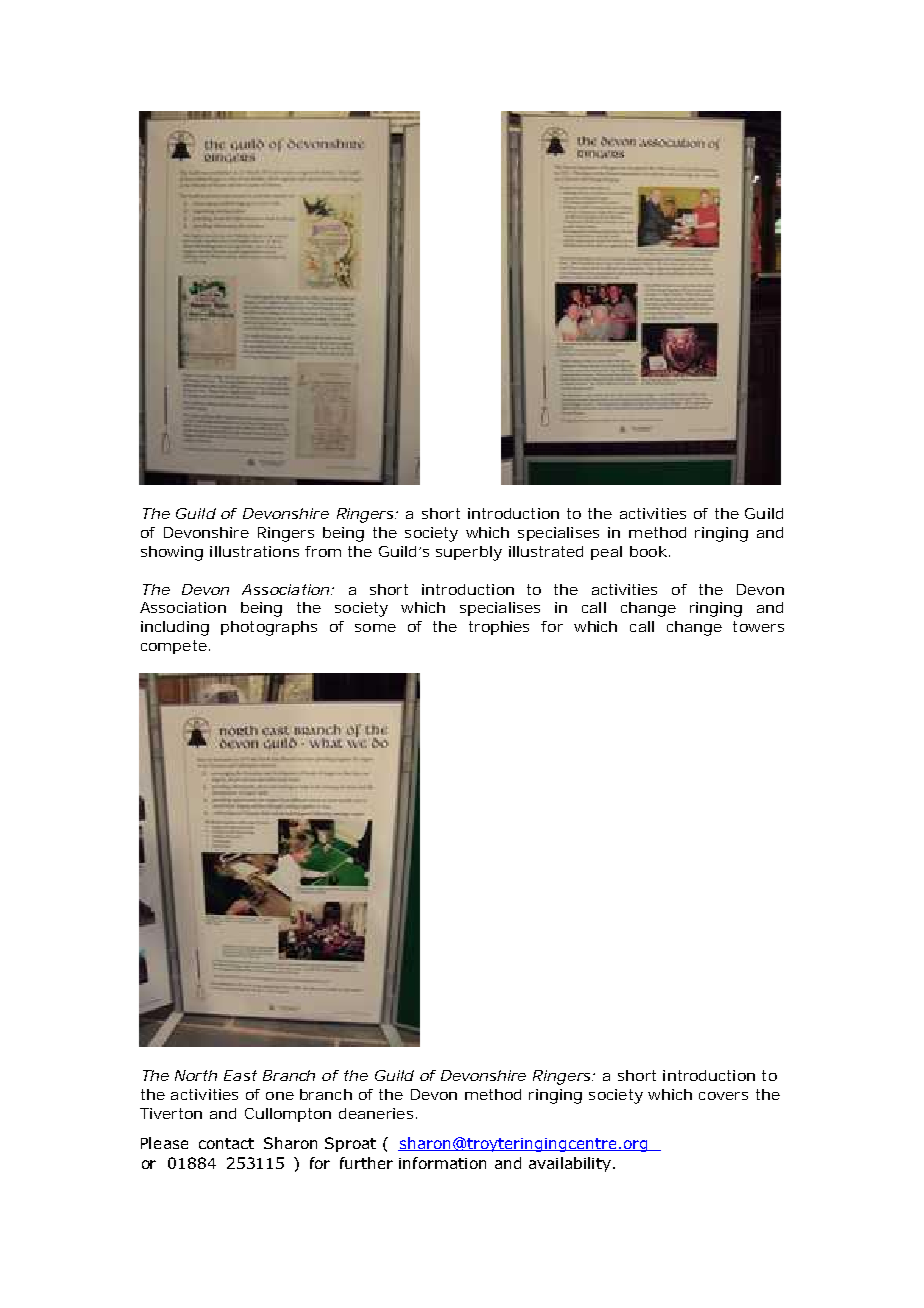 The width and height of the screenshot is (924, 1308). I want to click on book, so click(648, 551).
